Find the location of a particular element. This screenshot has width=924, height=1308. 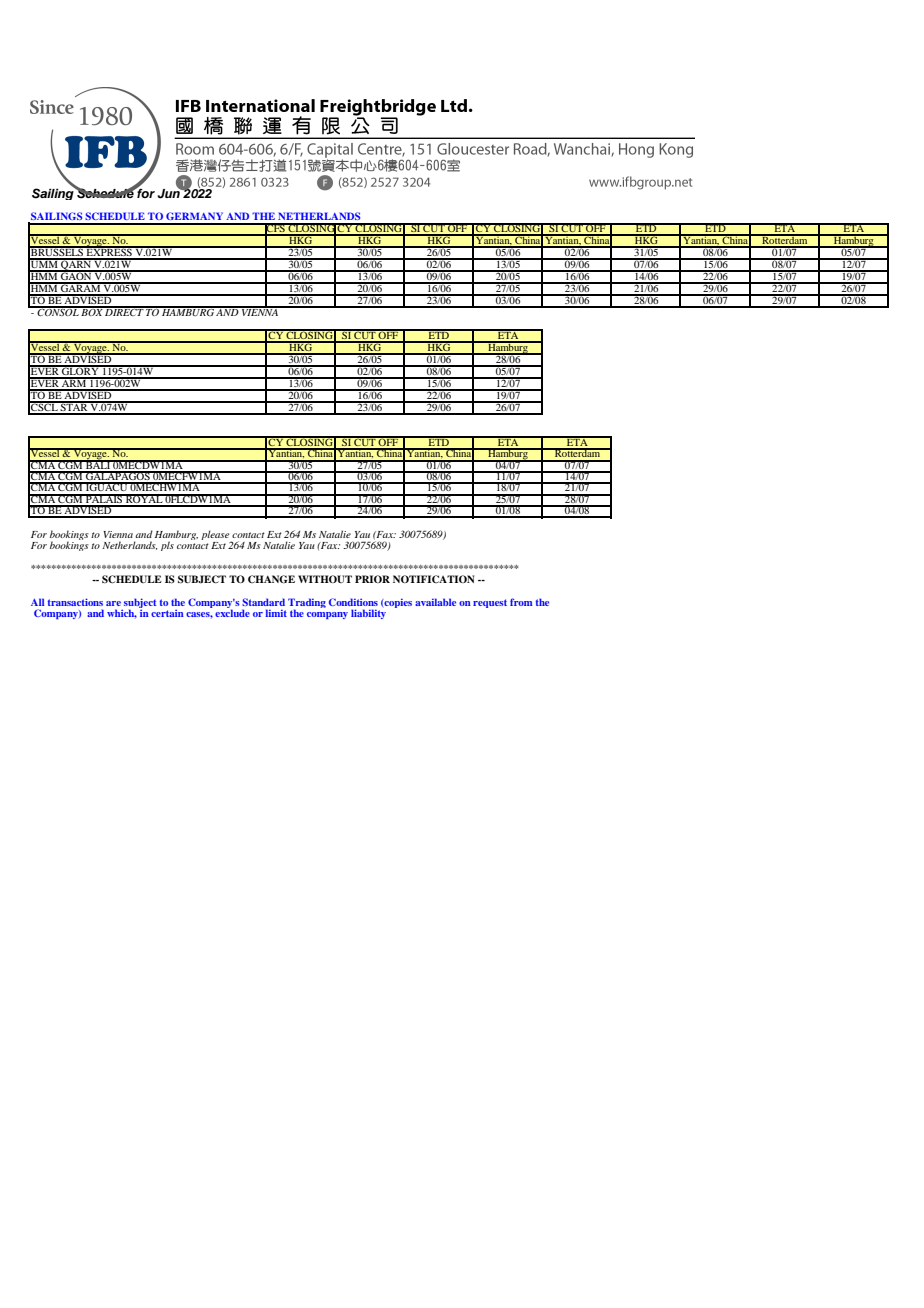

PRIOR is located at coordinates (372, 579).
